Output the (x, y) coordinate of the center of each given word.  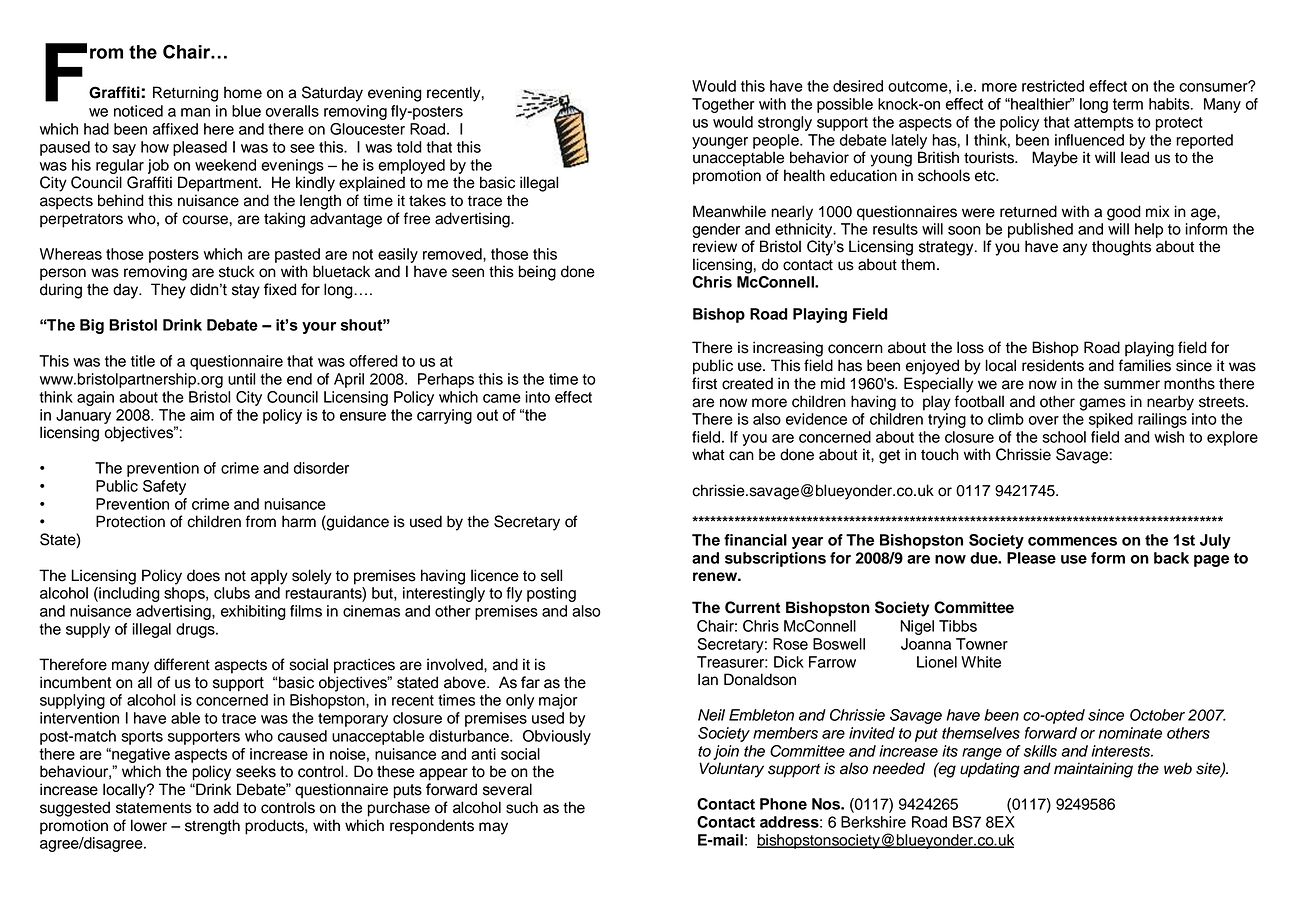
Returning (185, 94)
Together (723, 105)
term (1128, 104)
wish (1169, 437)
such (522, 807)
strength (212, 827)
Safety (164, 487)
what (708, 454)
